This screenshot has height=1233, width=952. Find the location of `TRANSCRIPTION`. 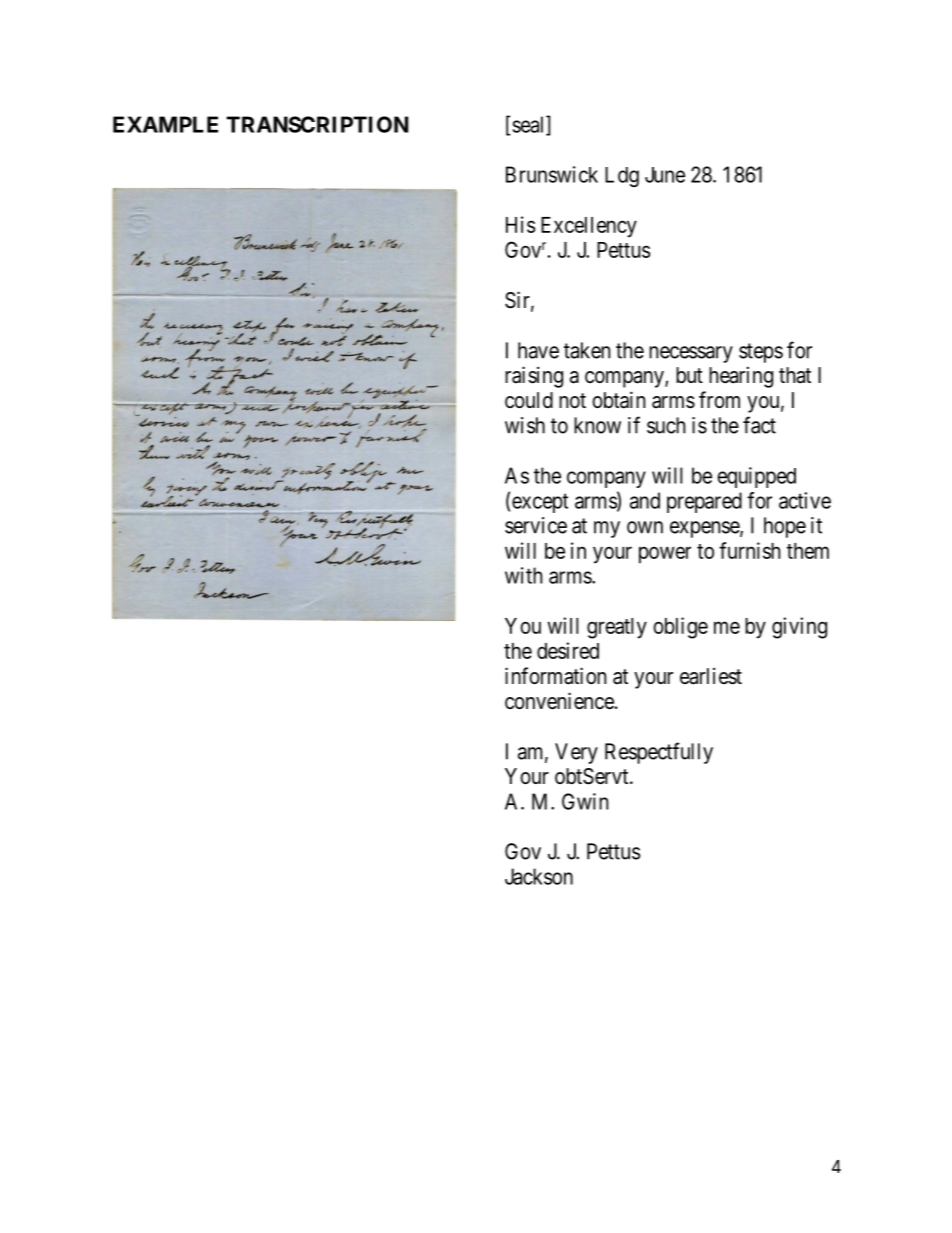

TRANSCRIPTION is located at coordinates (317, 124).
